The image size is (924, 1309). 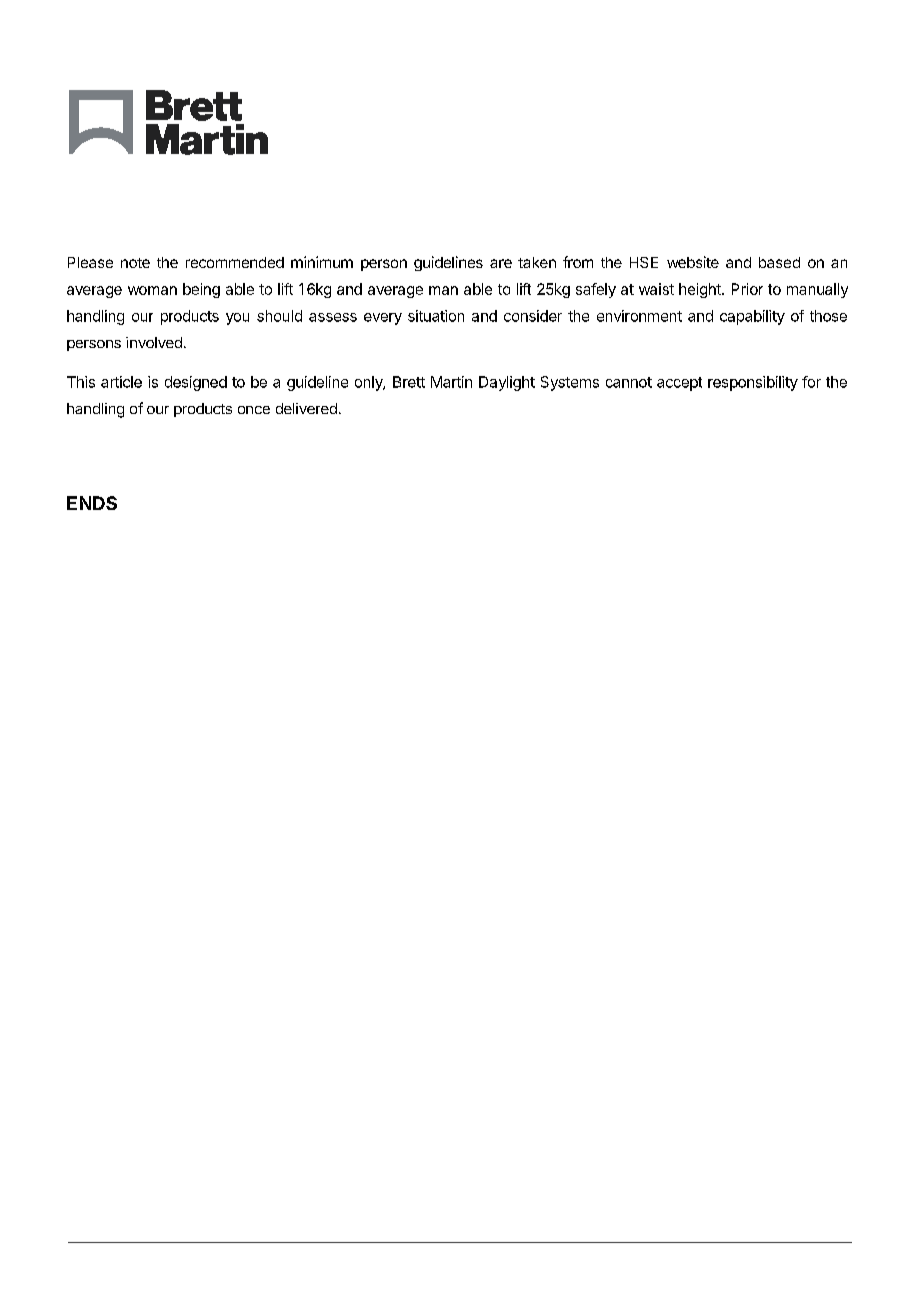 I want to click on every, so click(x=383, y=319).
